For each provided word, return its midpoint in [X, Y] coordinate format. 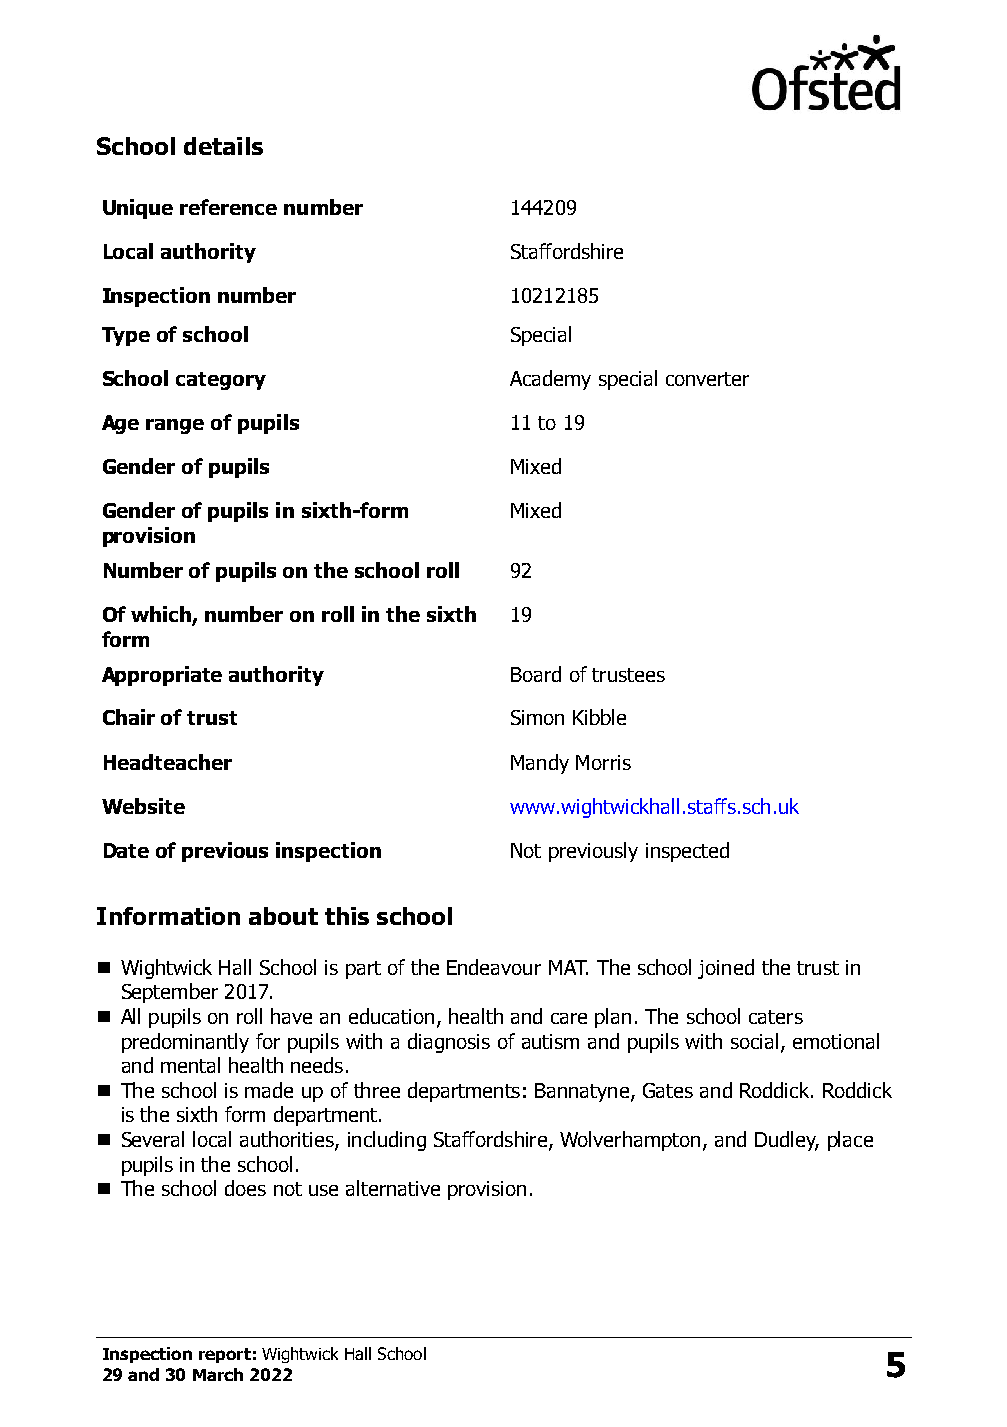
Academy [550, 380]
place [850, 1141]
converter [707, 379]
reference [228, 207]
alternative [393, 1188]
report [225, 1355]
